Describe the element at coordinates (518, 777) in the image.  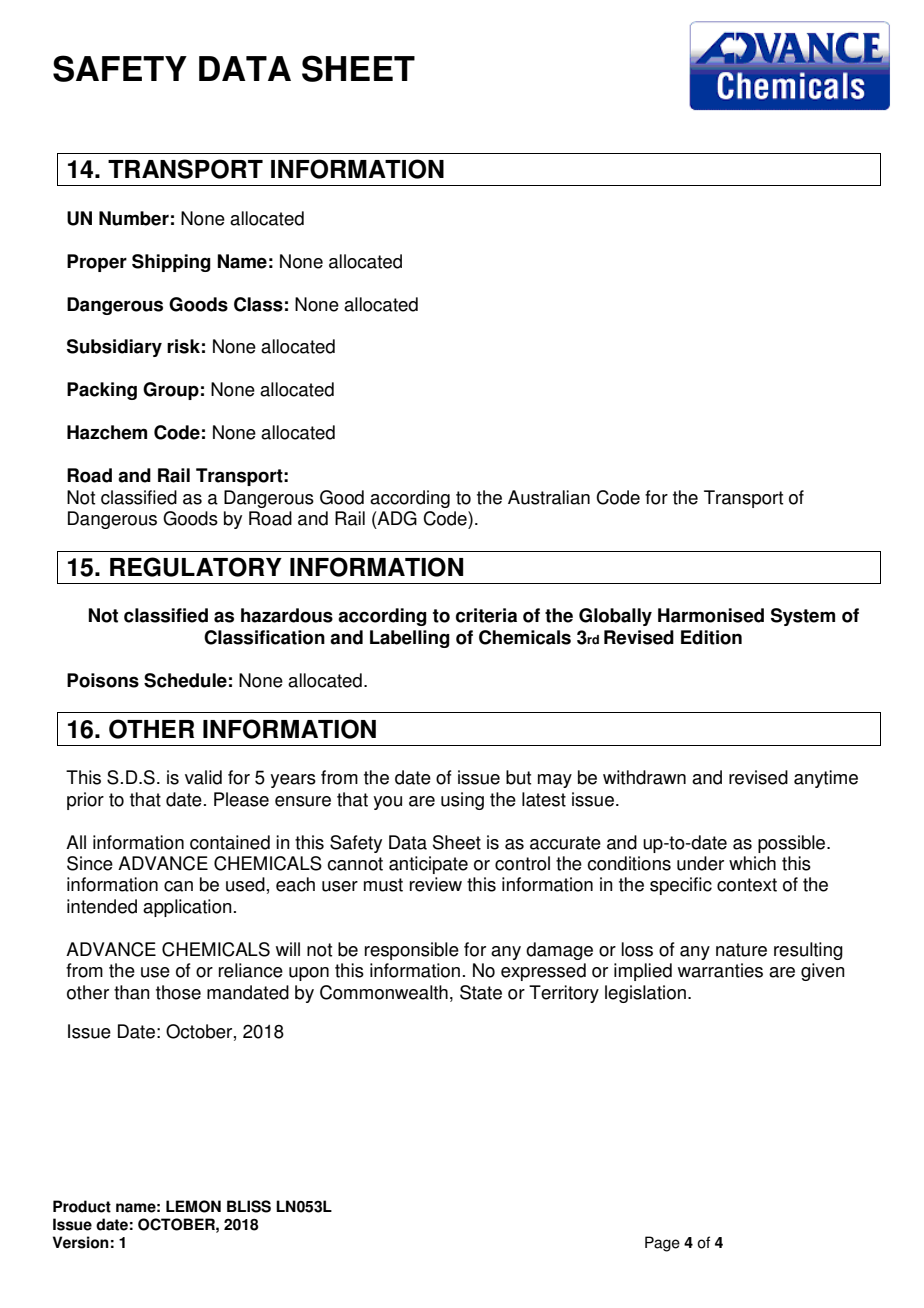
I see `but` at that location.
